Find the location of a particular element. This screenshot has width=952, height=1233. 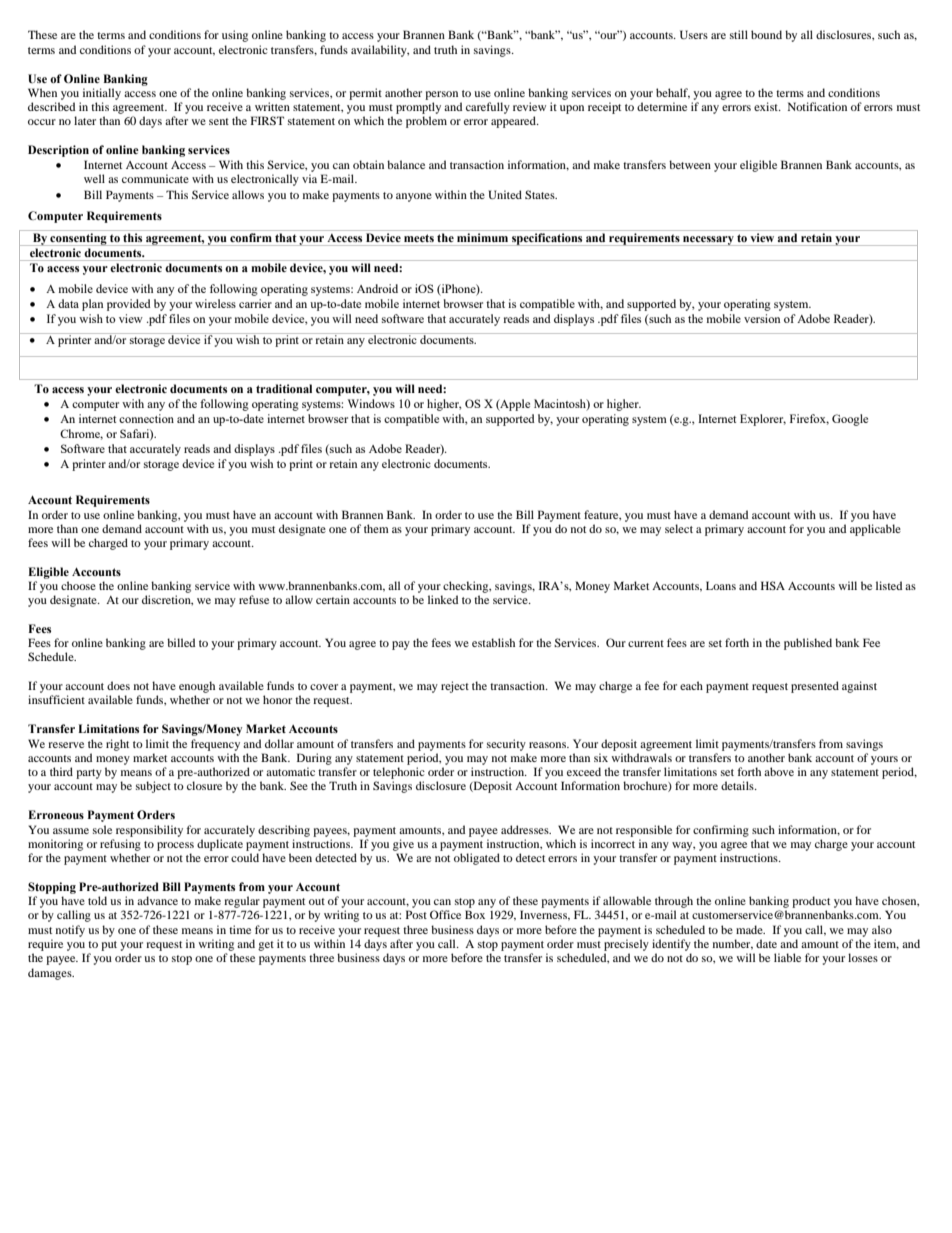

establish is located at coordinates (493, 642).
